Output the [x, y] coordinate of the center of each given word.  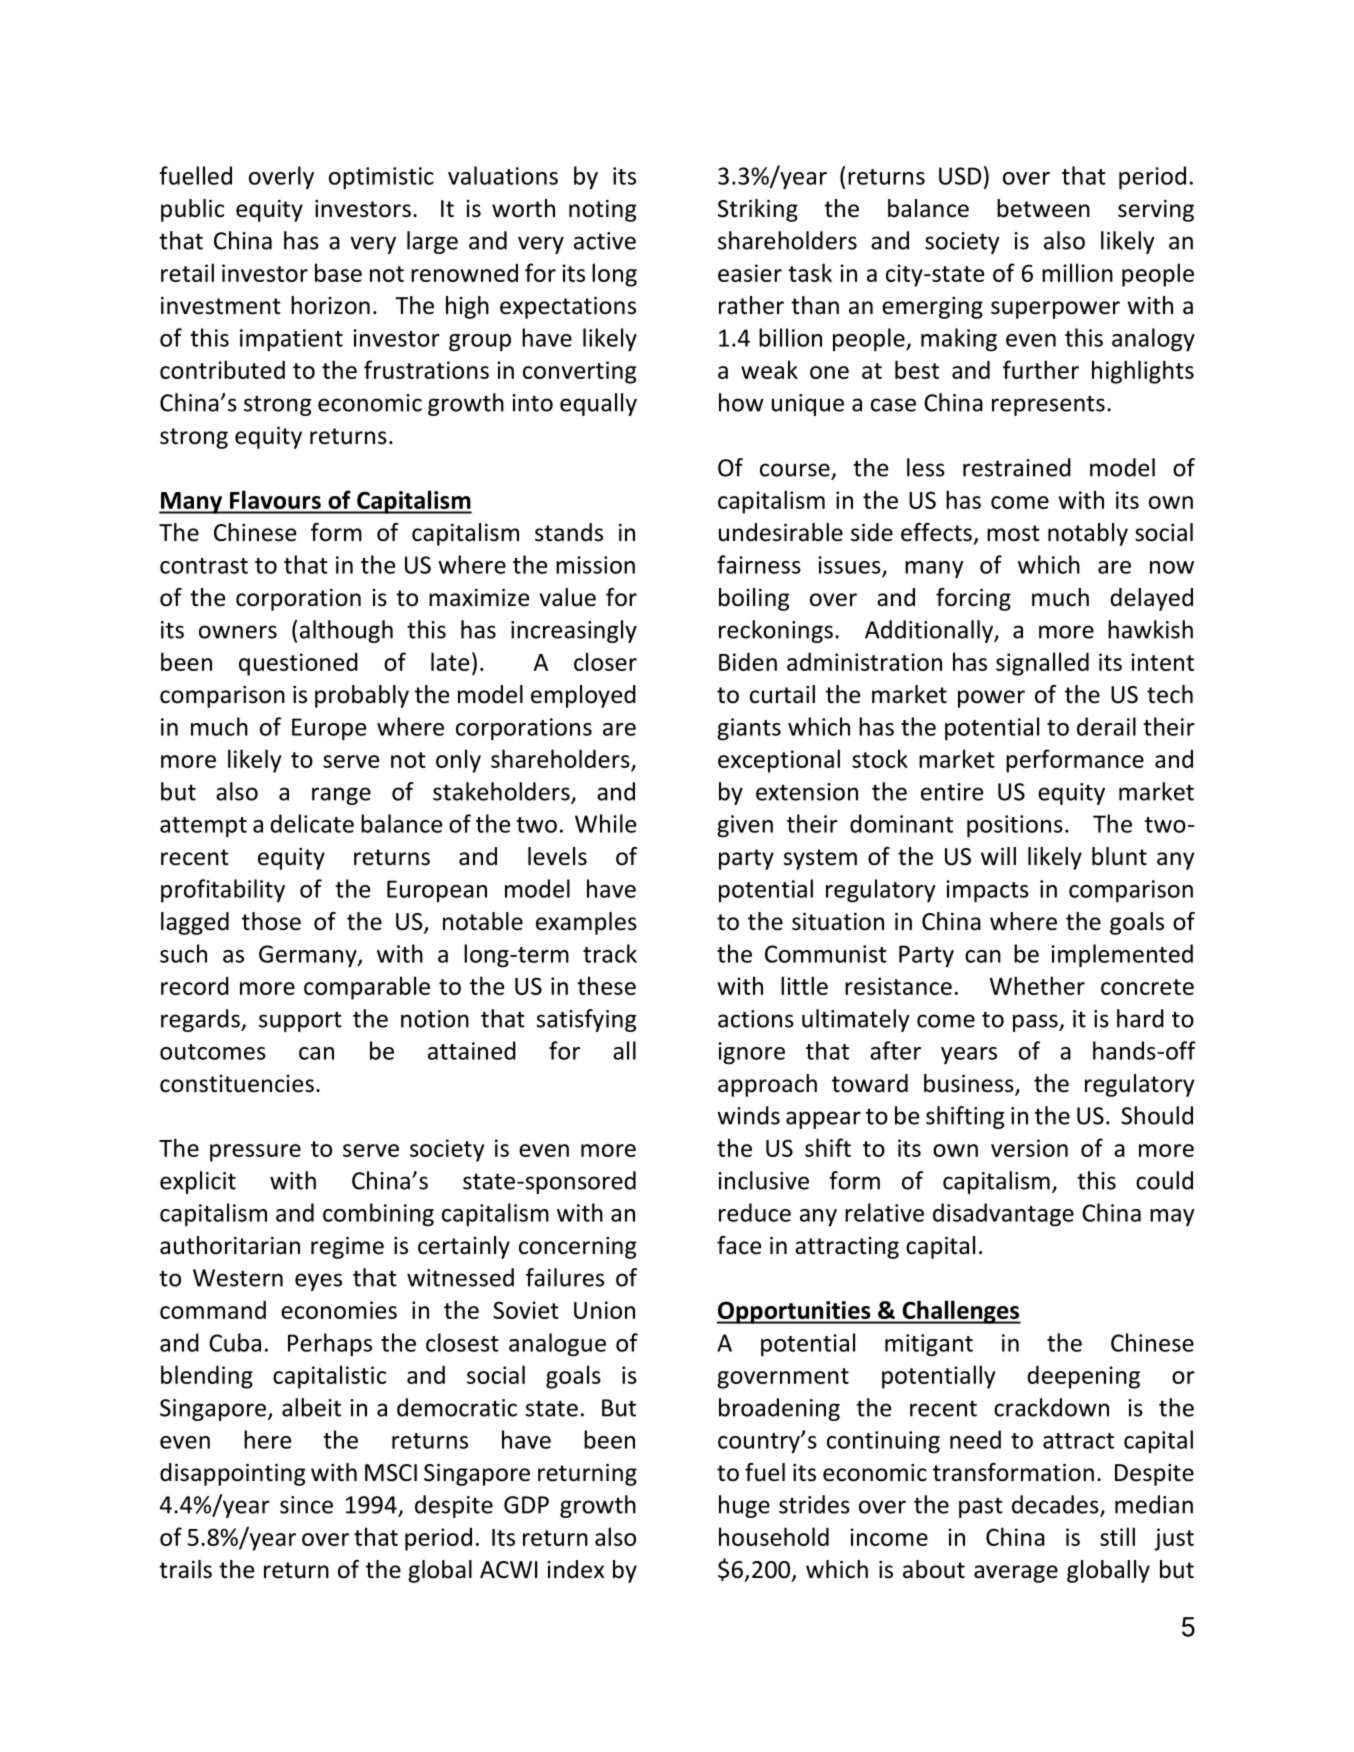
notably [1088, 534]
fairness [759, 564]
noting [602, 211]
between [1043, 208]
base [338, 272]
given [745, 826]
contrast [204, 566]
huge [744, 1506]
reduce [755, 1212]
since [306, 1505]
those [271, 921]
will [998, 856]
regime [347, 1248]
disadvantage [1003, 1215]
